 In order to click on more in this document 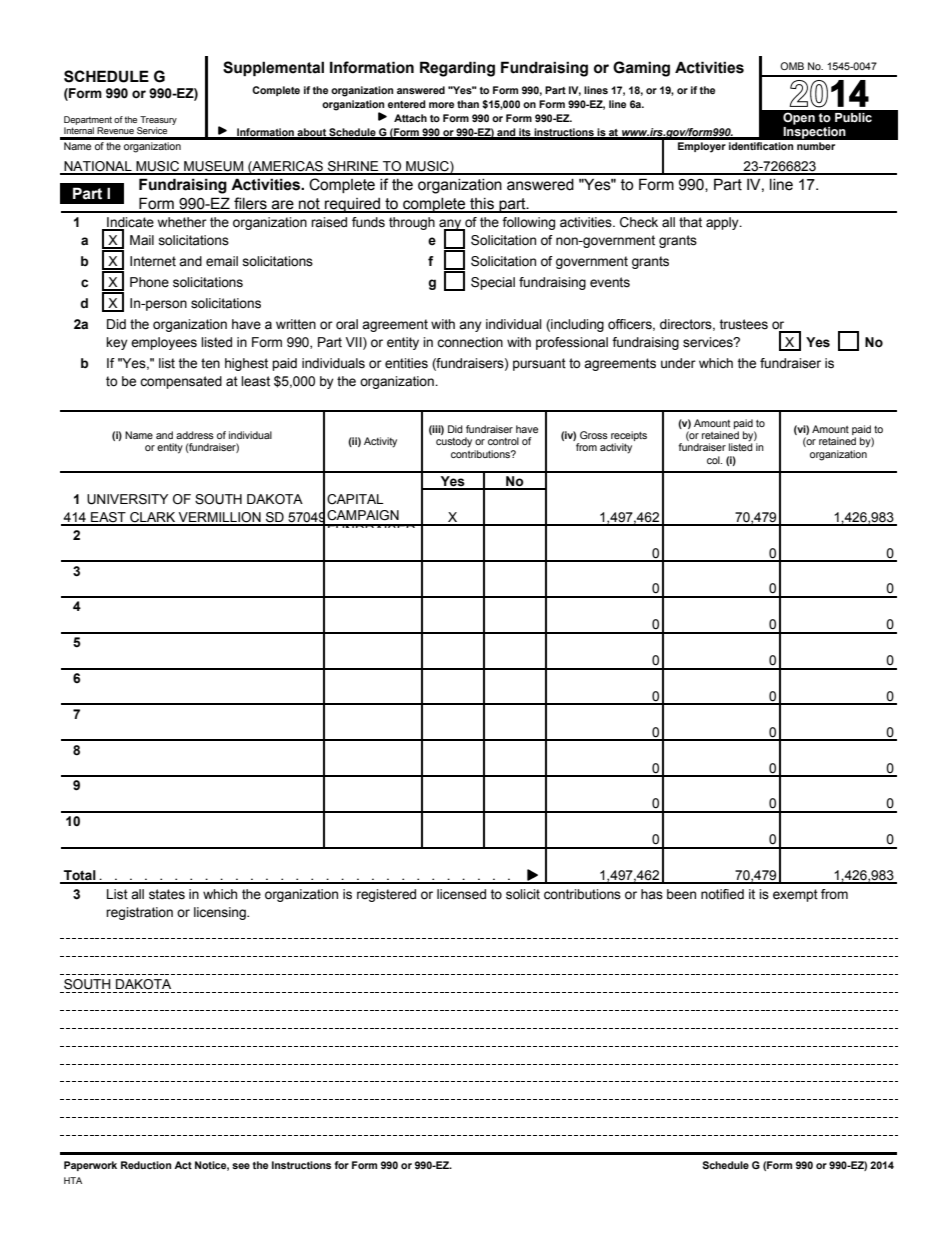, I will do `click(441, 105)`.
